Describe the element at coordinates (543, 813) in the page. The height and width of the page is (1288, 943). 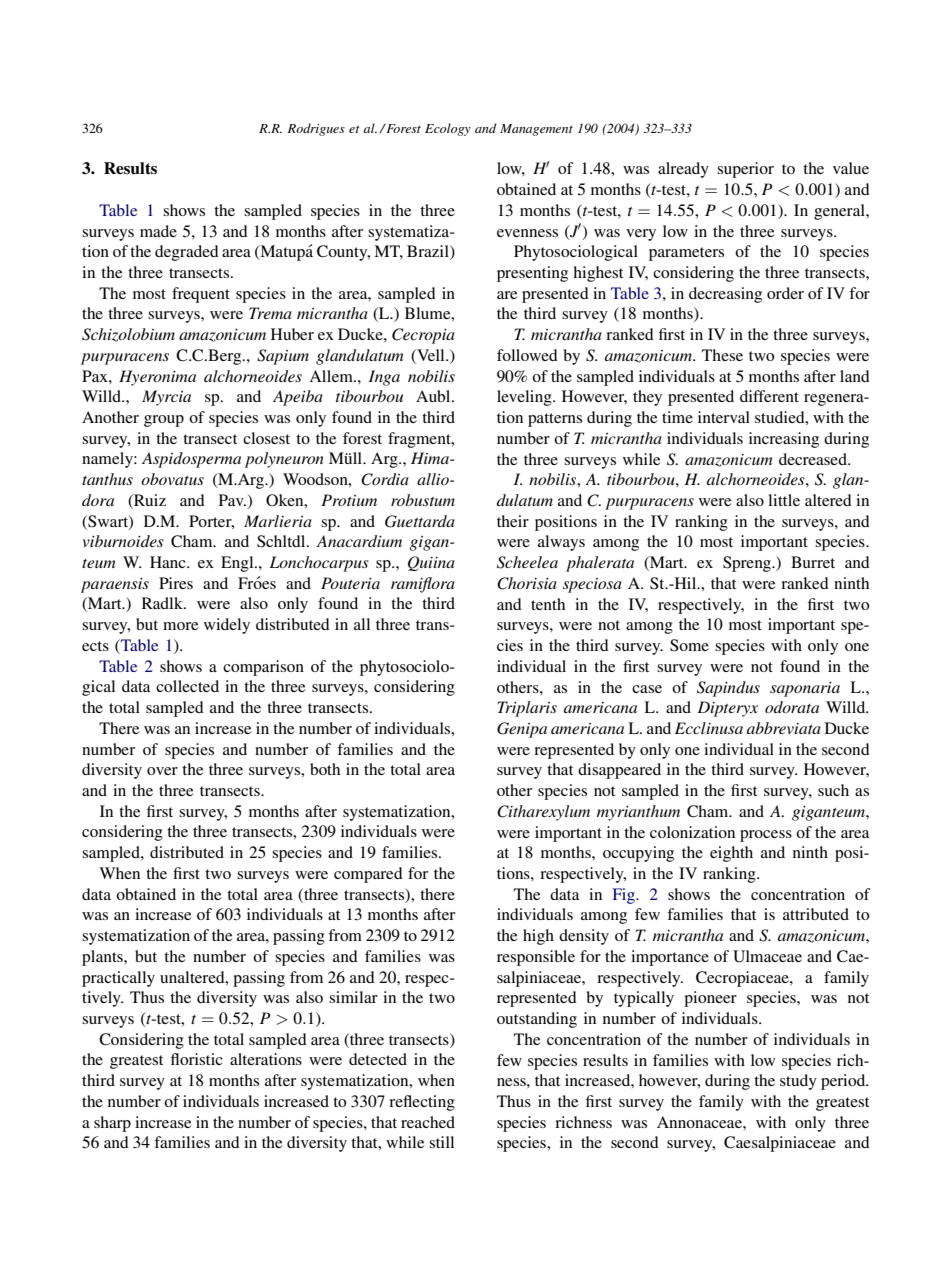
I see `Citharexylum` at that location.
